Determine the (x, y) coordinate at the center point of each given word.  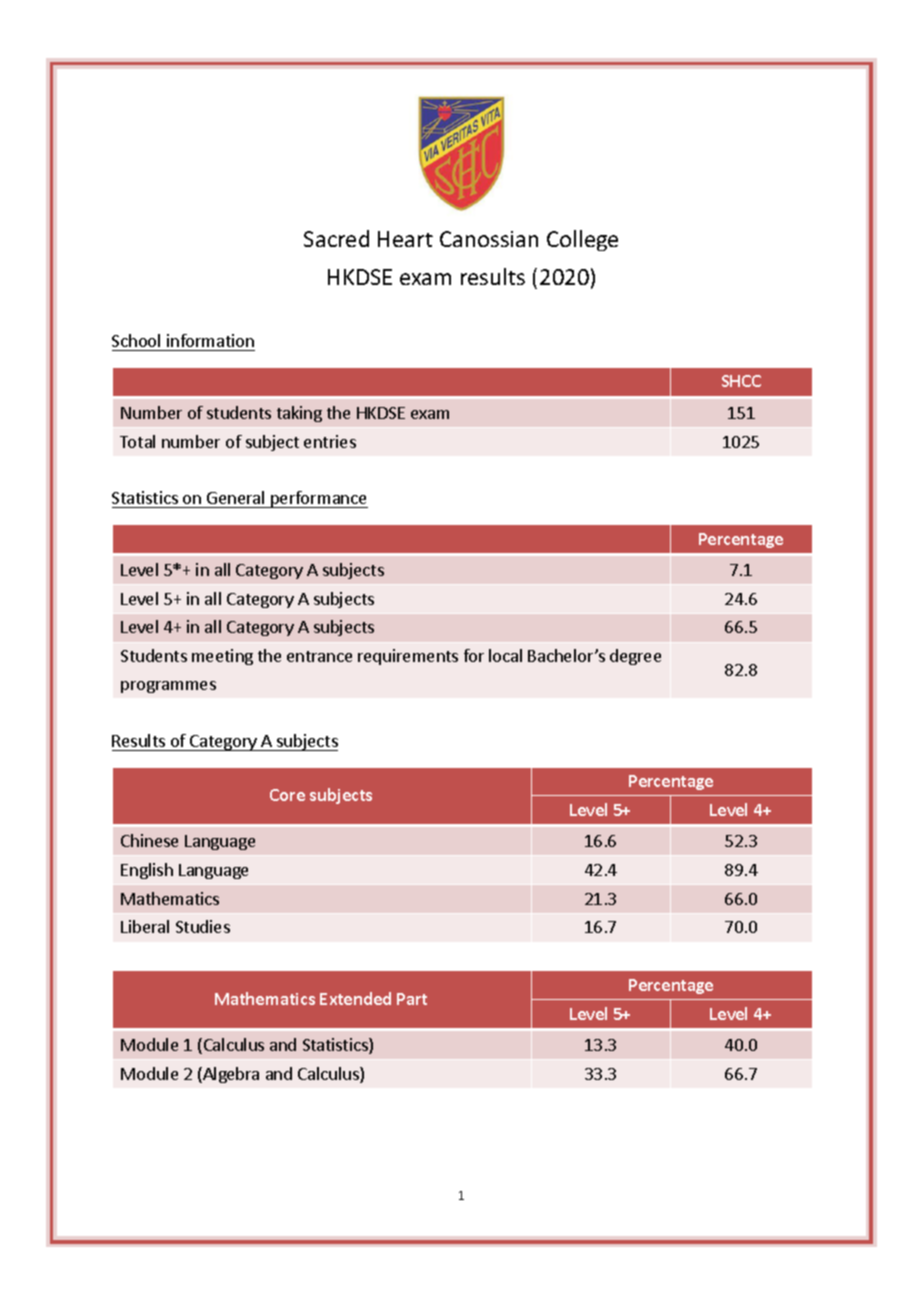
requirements (408, 657)
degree (635, 657)
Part (412, 999)
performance (318, 499)
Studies (203, 926)
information (210, 342)
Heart (405, 239)
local (505, 655)
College (582, 240)
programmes (168, 687)
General (236, 499)
